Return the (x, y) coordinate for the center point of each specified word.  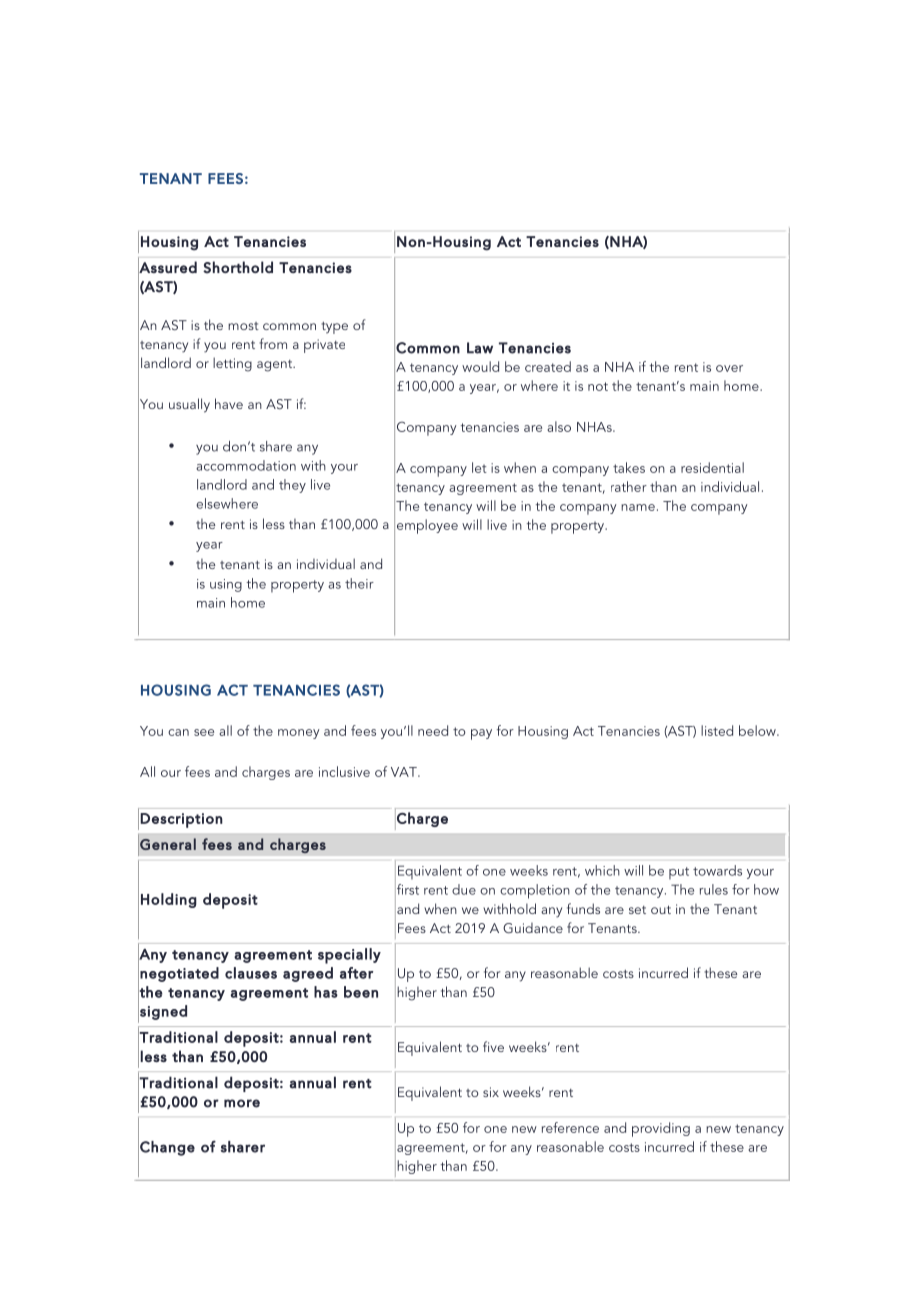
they (292, 486)
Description (181, 820)
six (491, 1092)
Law (480, 348)
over (729, 368)
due (464, 889)
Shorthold (238, 267)
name (638, 507)
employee (427, 526)
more (242, 1103)
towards (717, 870)
